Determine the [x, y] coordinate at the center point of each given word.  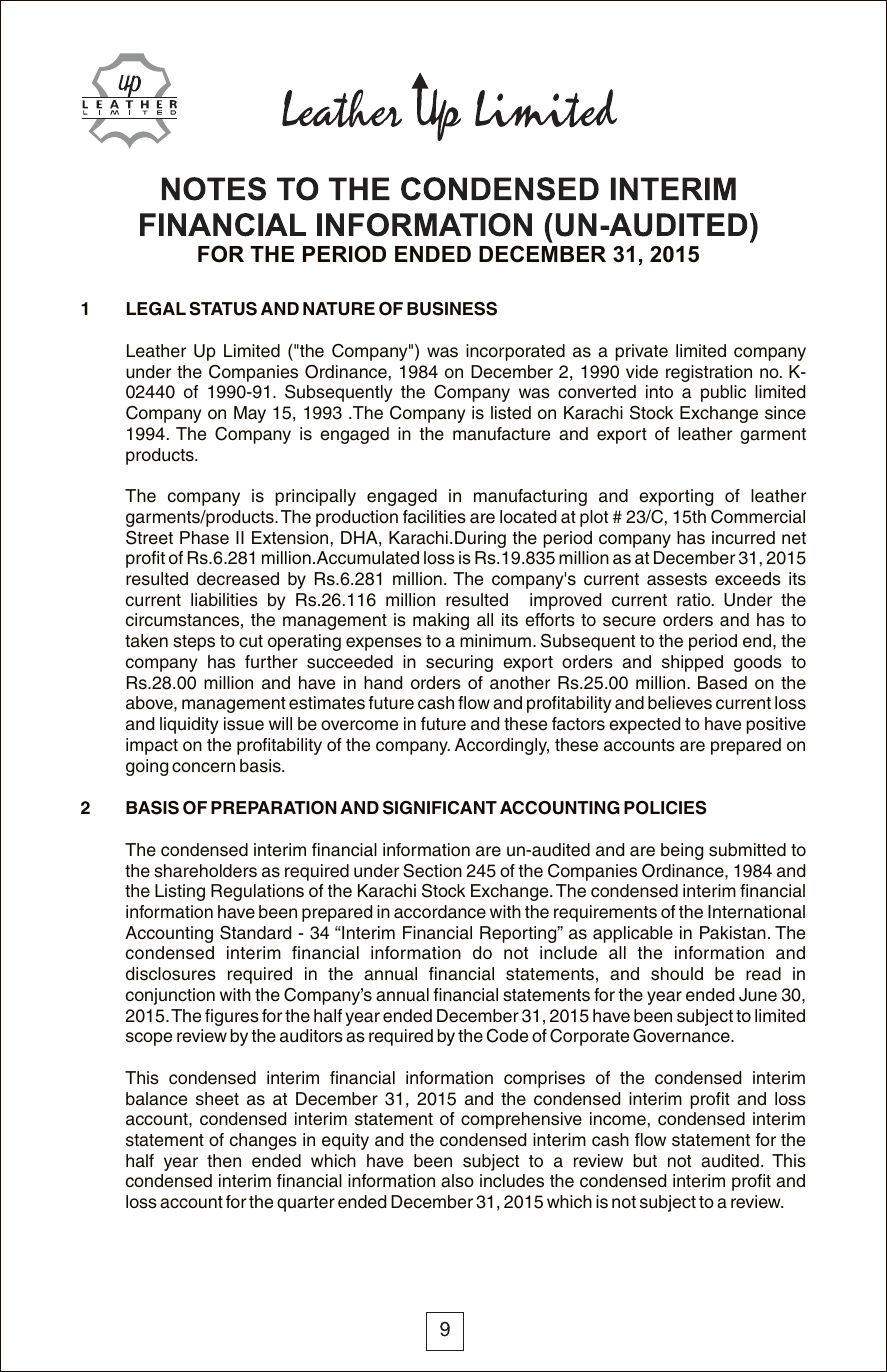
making [441, 621]
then [224, 1161]
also [457, 1181]
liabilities [224, 600]
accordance [440, 912]
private [641, 352]
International [756, 912]
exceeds [748, 579]
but [645, 1161]
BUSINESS [452, 309]
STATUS [223, 309]
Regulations [257, 892]
